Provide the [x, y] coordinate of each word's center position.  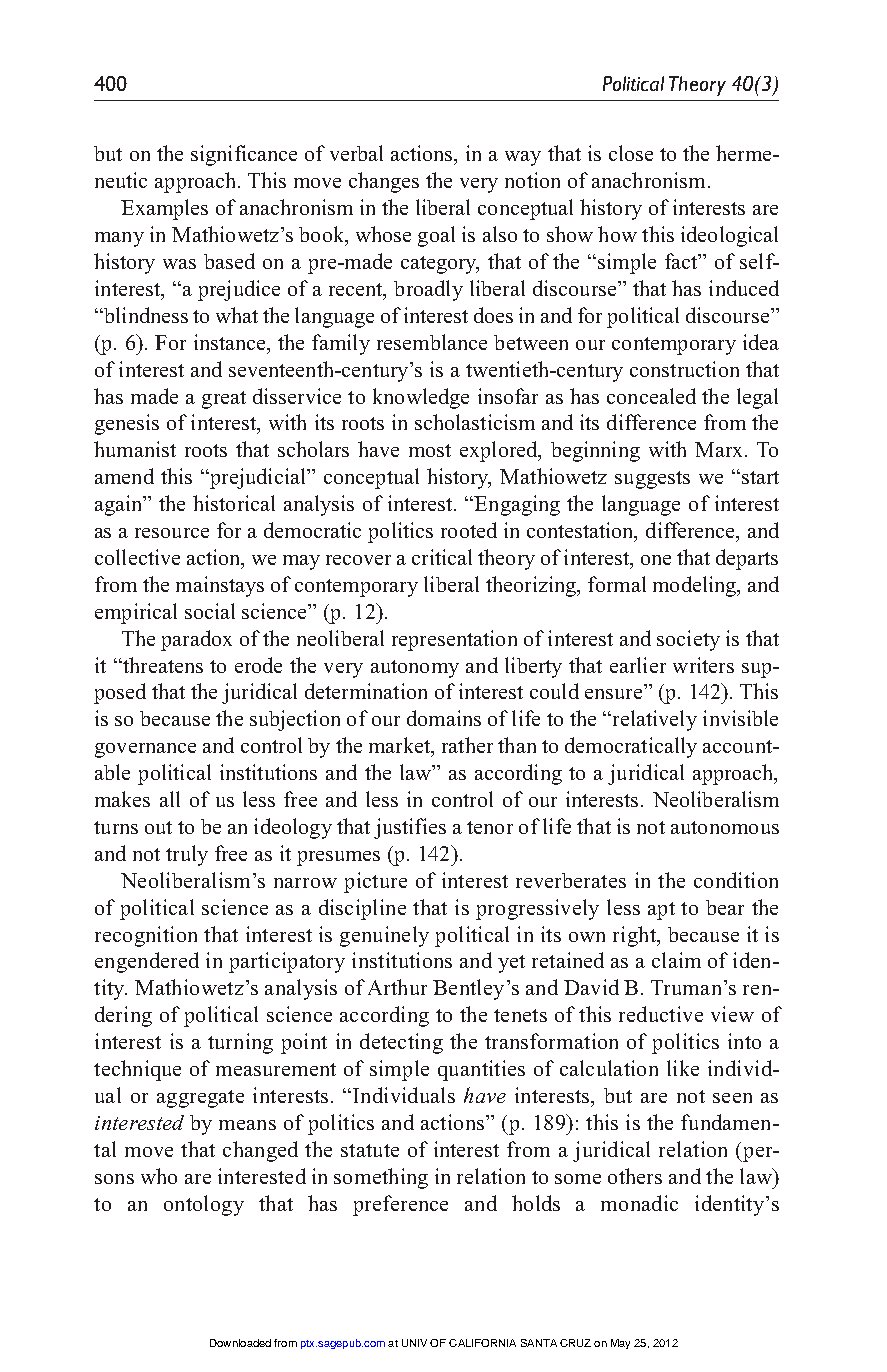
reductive [661, 1014]
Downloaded [240, 1343]
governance [145, 750]
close [631, 153]
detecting [401, 1043]
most [430, 450]
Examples [164, 209]
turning [240, 1043]
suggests [652, 480]
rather [467, 745]
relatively [653, 720]
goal [436, 236]
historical [234, 503]
